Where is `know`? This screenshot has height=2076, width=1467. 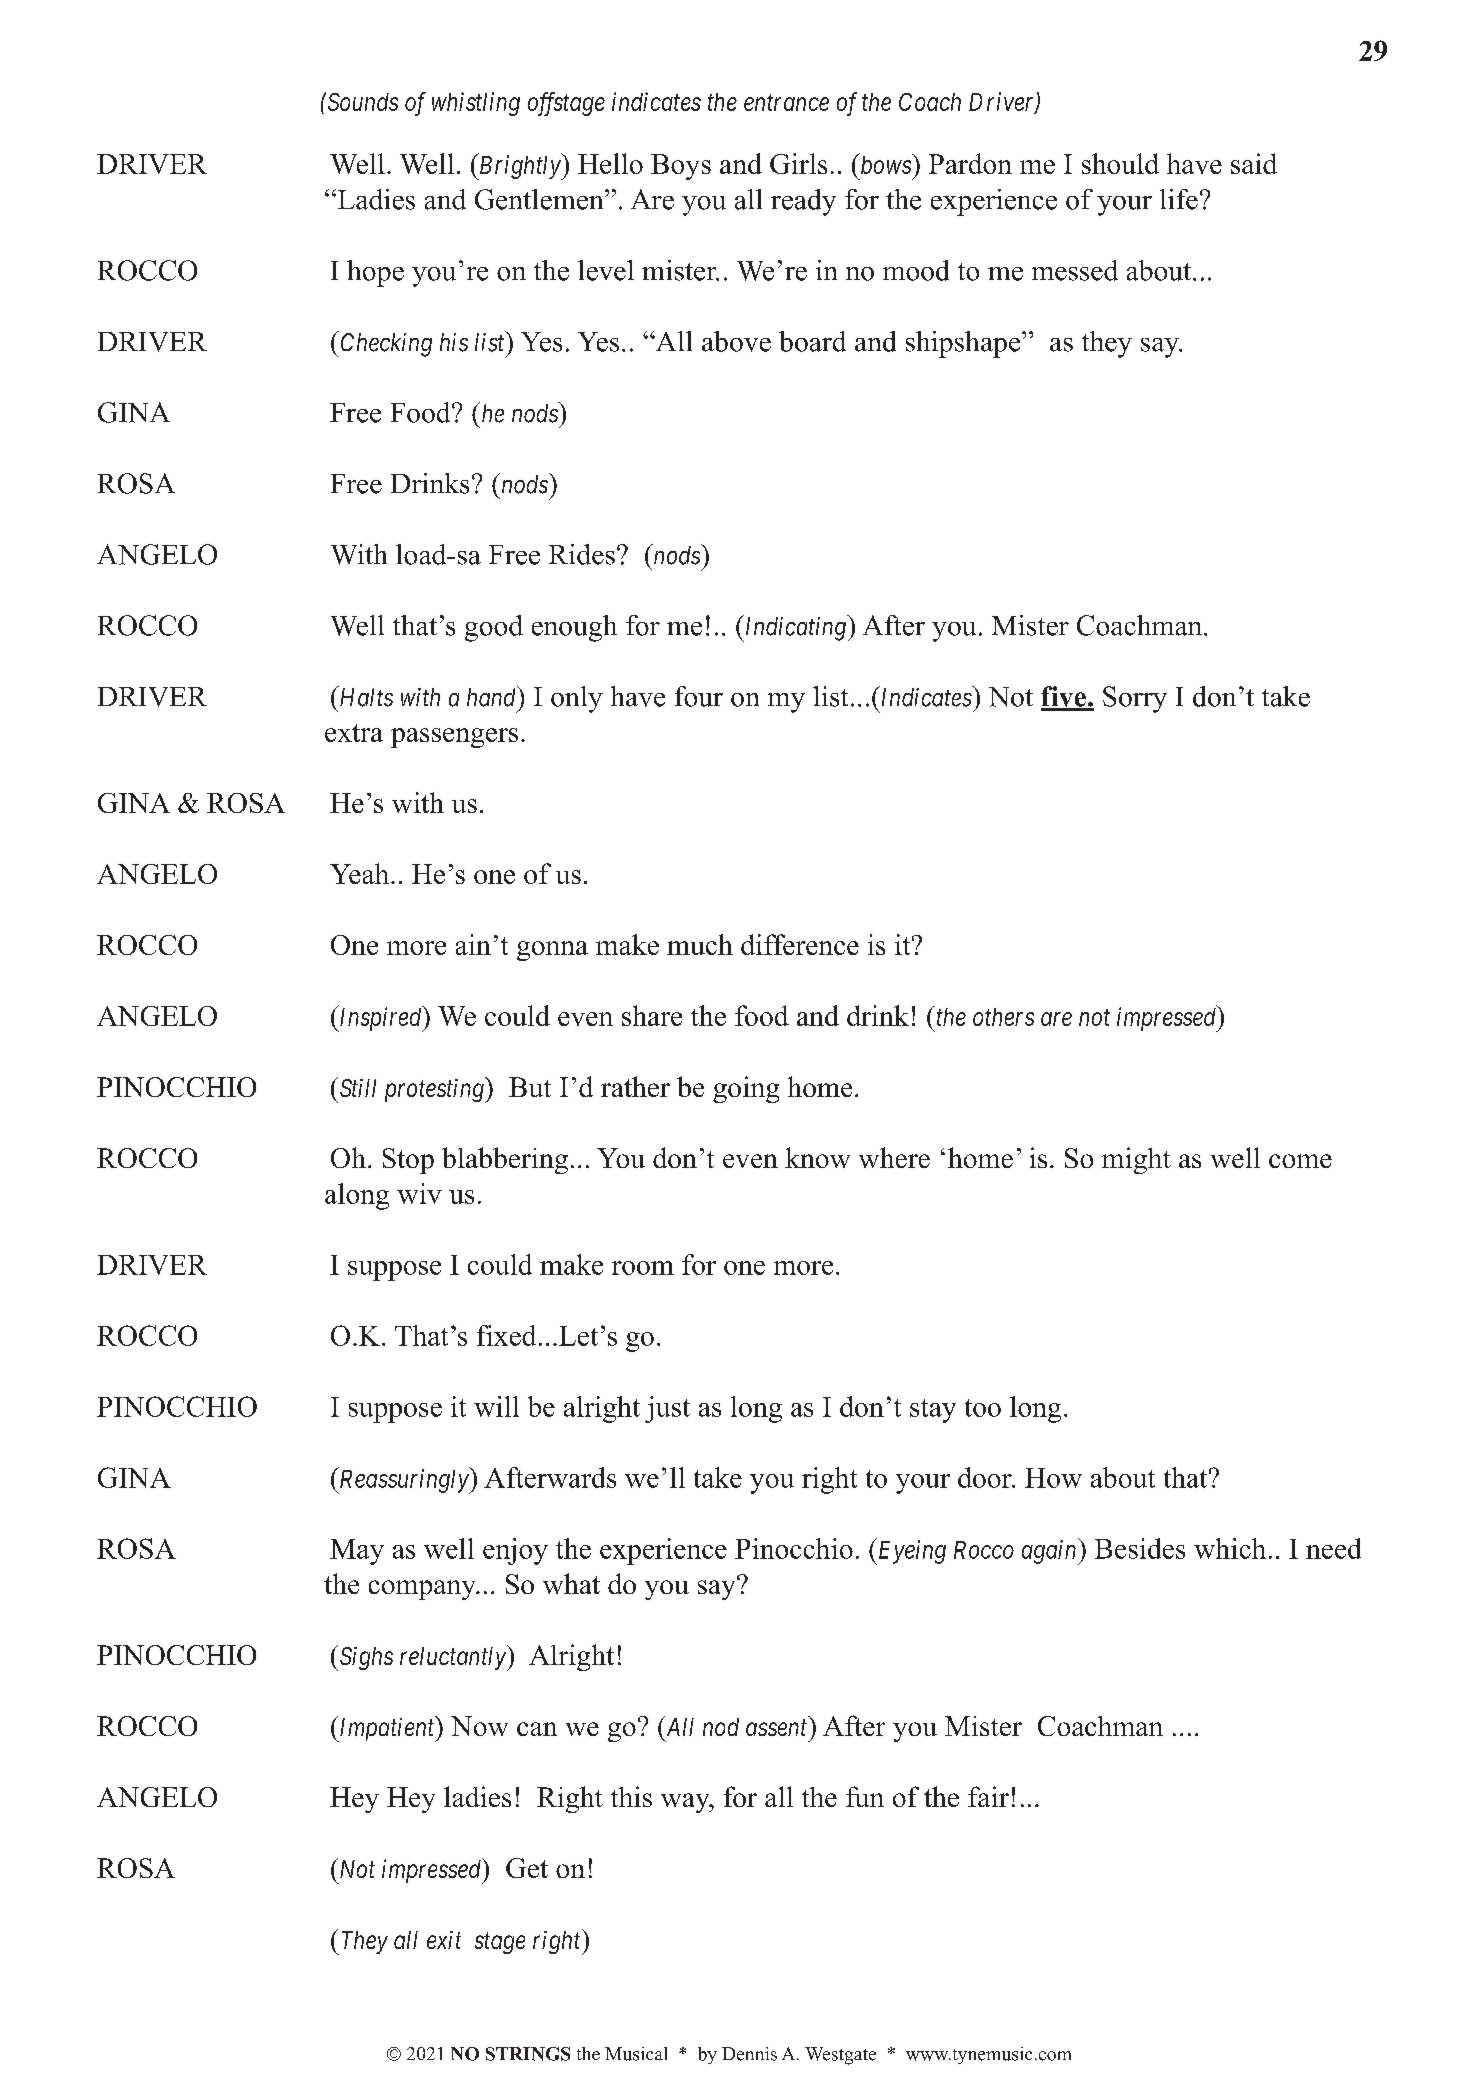
know is located at coordinates (817, 1157).
